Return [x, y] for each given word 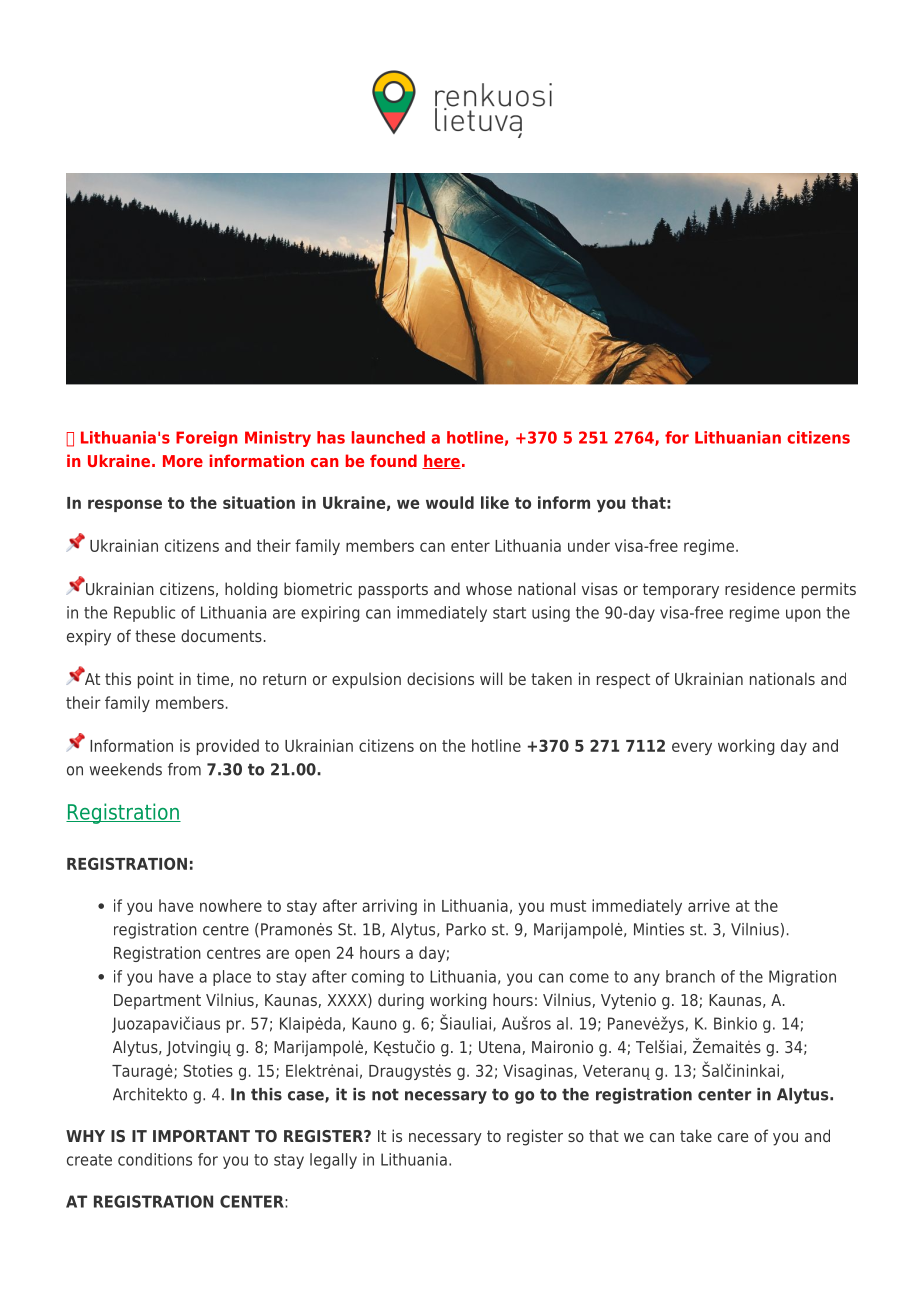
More [183, 461]
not [385, 1095]
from [184, 769]
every [692, 748]
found [393, 460]
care [733, 1137]
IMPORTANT [201, 1136]
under [589, 545]
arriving [389, 907]
